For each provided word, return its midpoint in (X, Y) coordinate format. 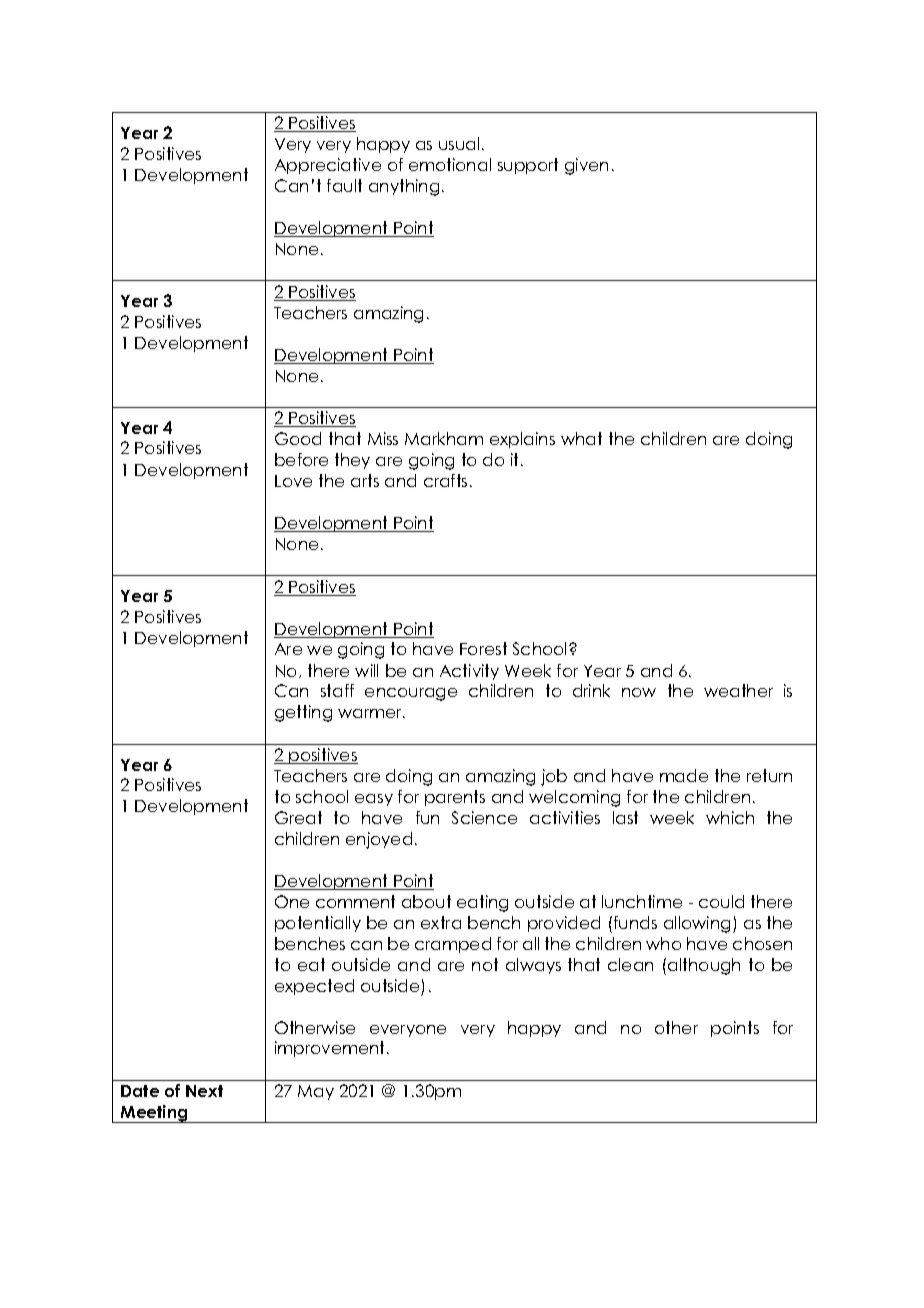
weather (738, 690)
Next (204, 1091)
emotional (450, 164)
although (704, 966)
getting (303, 713)
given (586, 166)
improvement (331, 1049)
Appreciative (328, 166)
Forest (483, 648)
